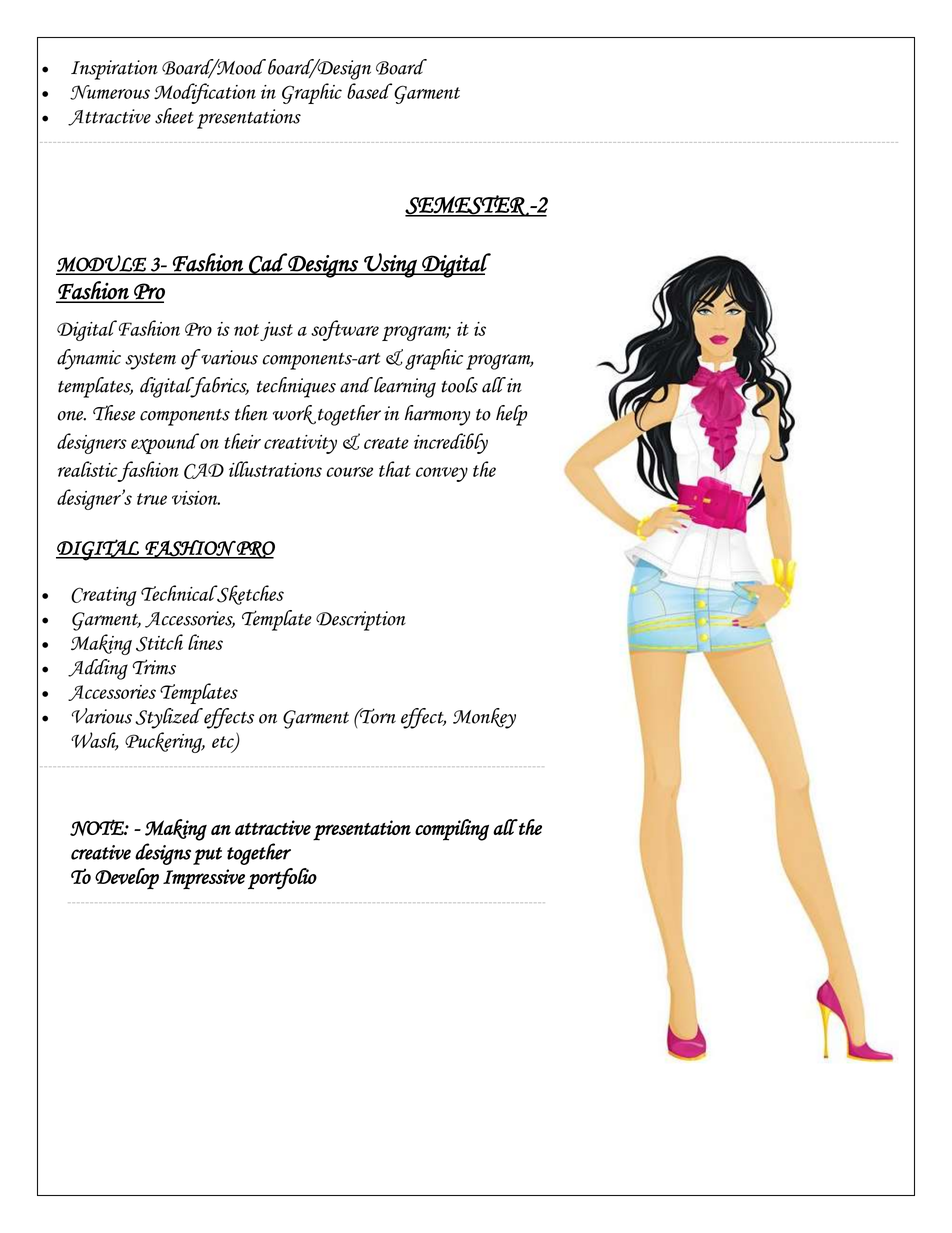  Describe the element at coordinates (467, 206) in the image. I see `SEMESTER` at that location.
